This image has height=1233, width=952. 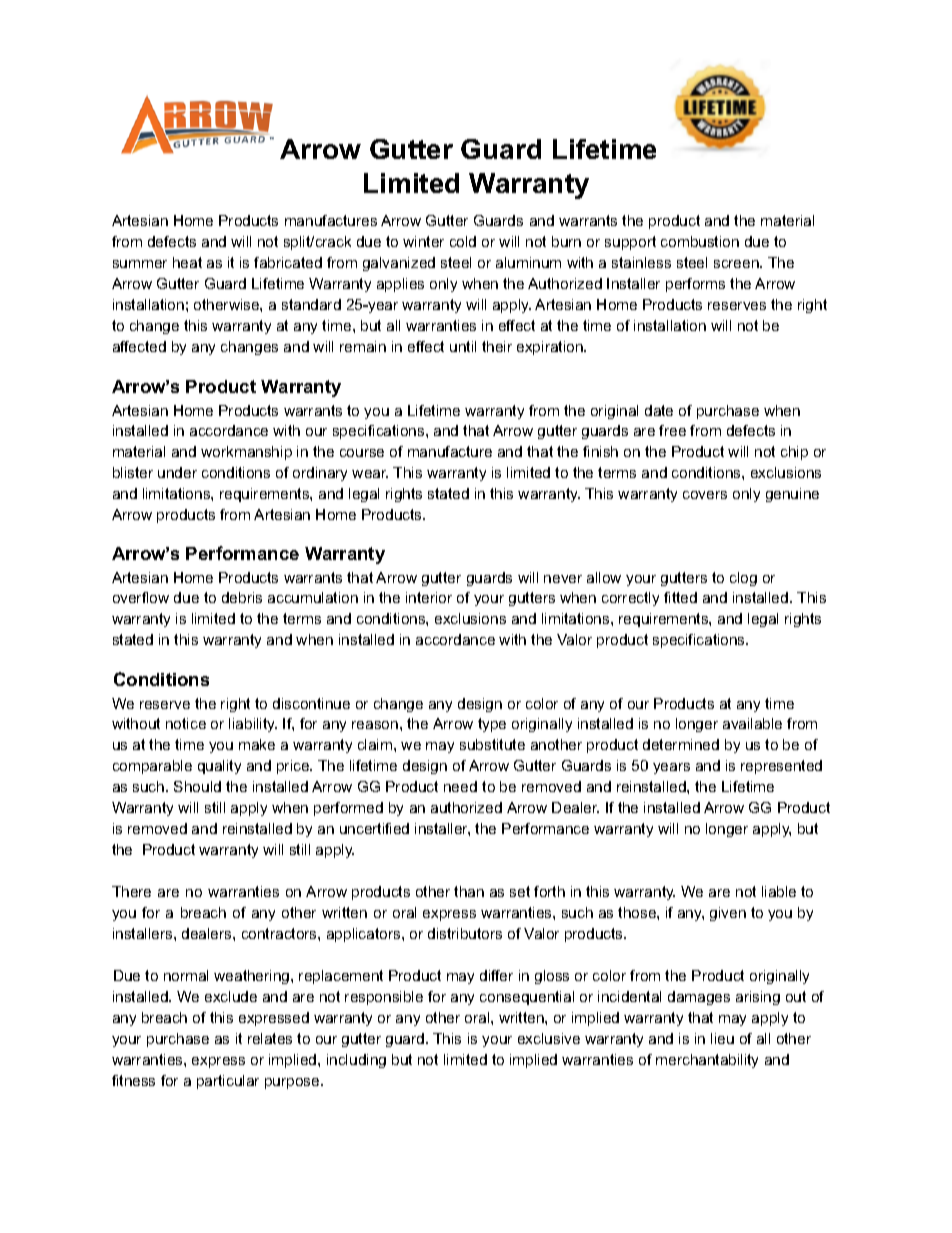 I want to click on covers, so click(x=705, y=495).
